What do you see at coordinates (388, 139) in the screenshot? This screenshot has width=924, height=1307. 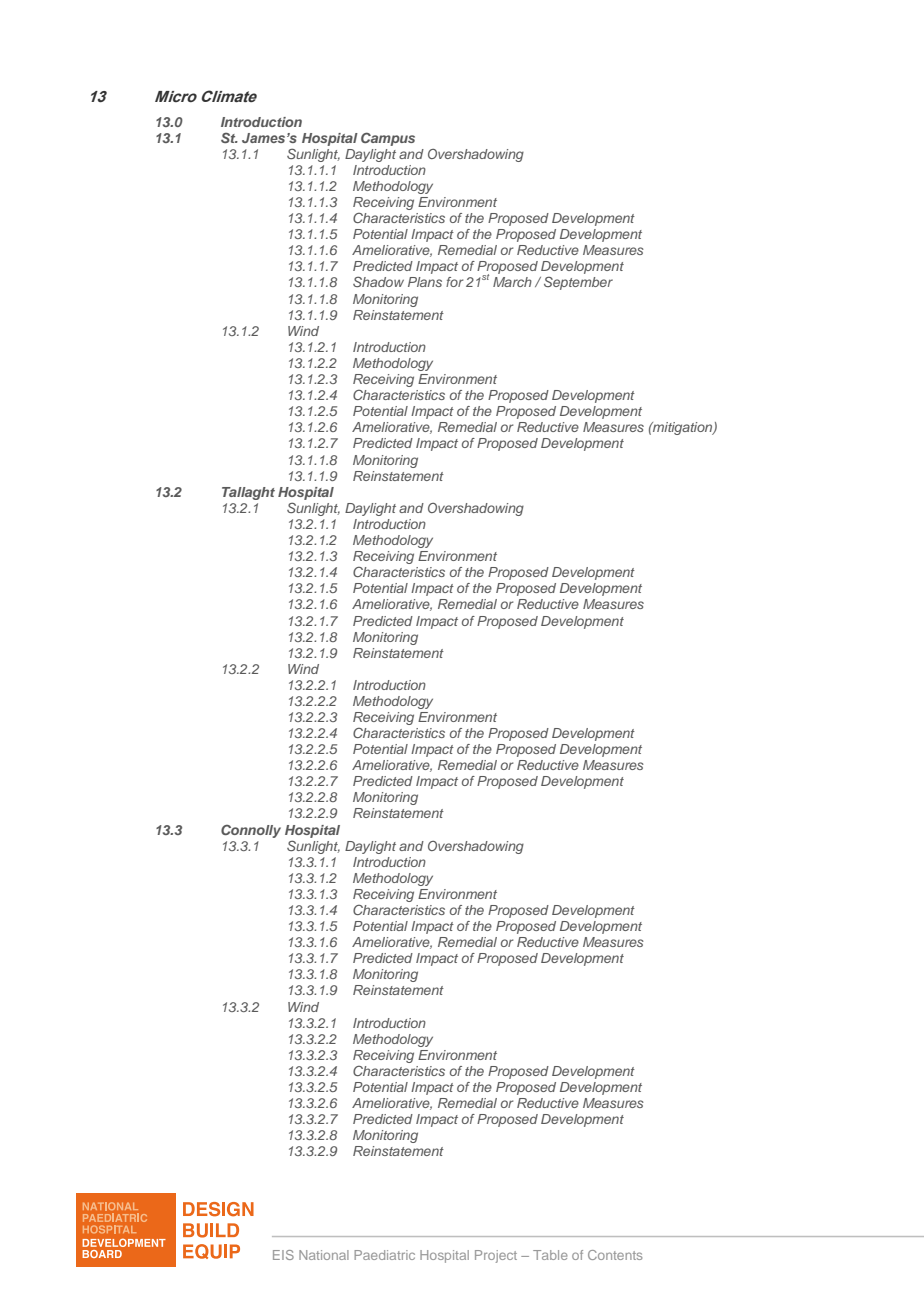 I see `Campus` at bounding box center [388, 139].
